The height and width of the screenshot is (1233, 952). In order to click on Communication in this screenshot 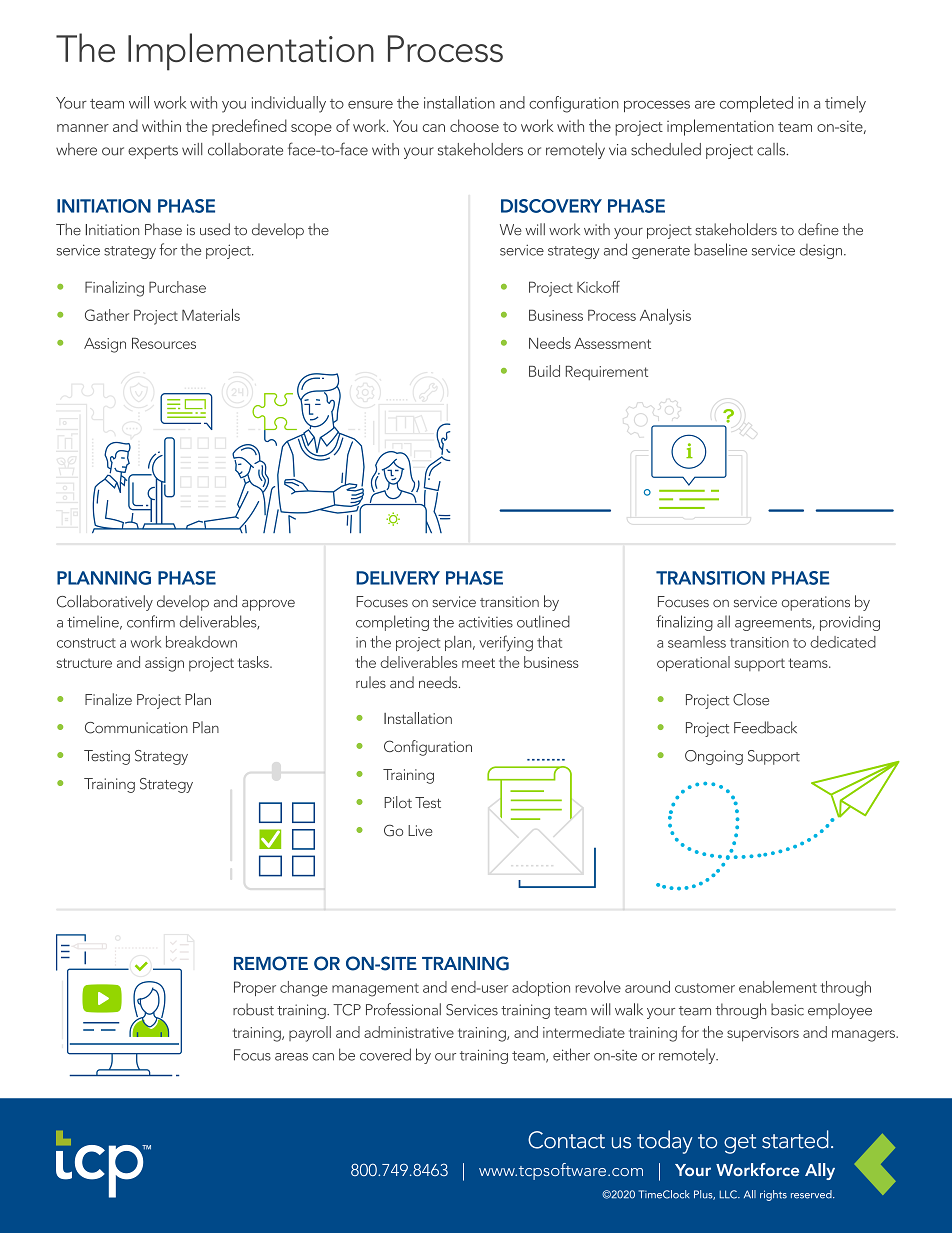, I will do `click(136, 728)`.
